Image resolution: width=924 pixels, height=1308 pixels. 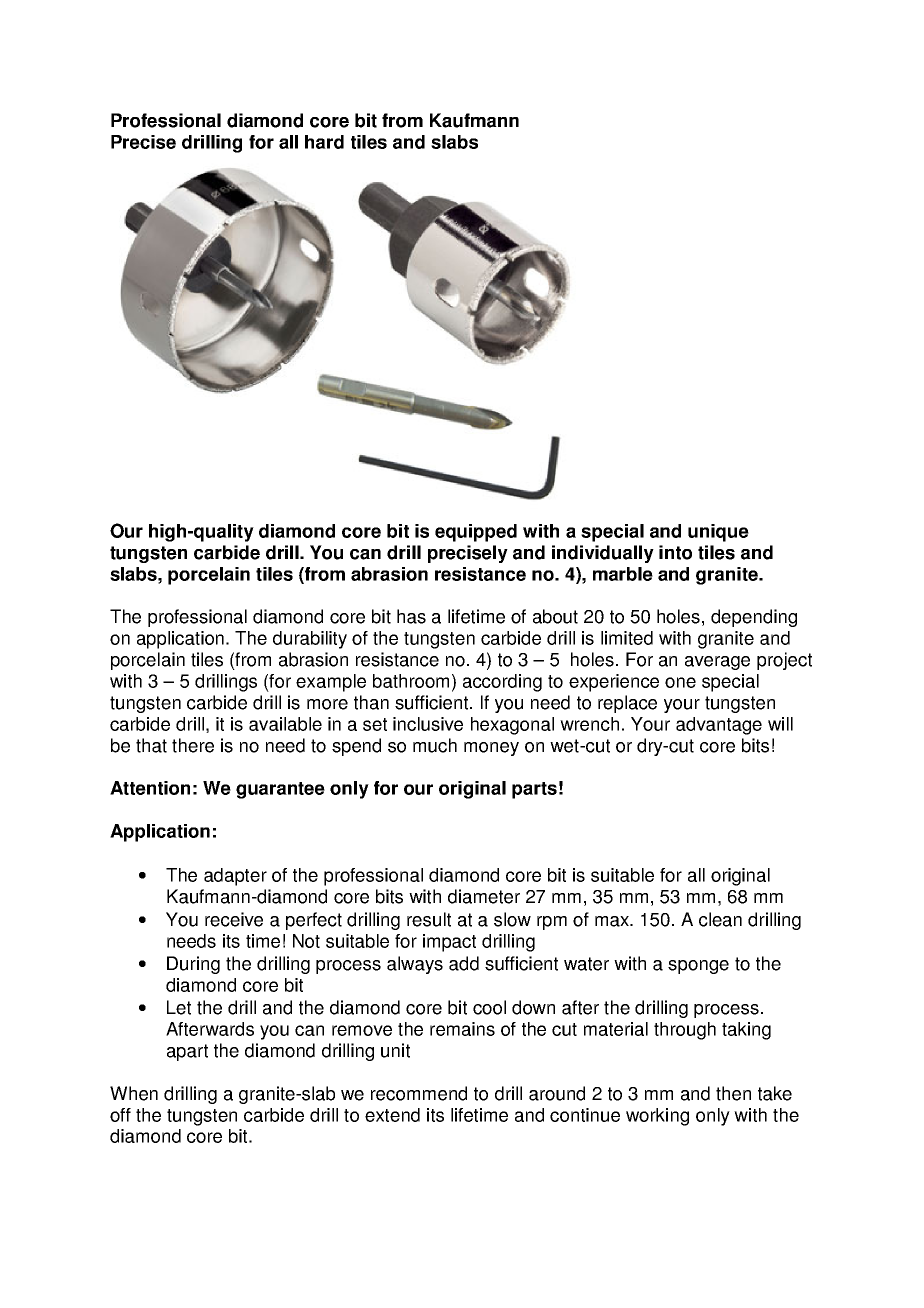 What do you see at coordinates (476, 533) in the image?
I see `equipped` at bounding box center [476, 533].
